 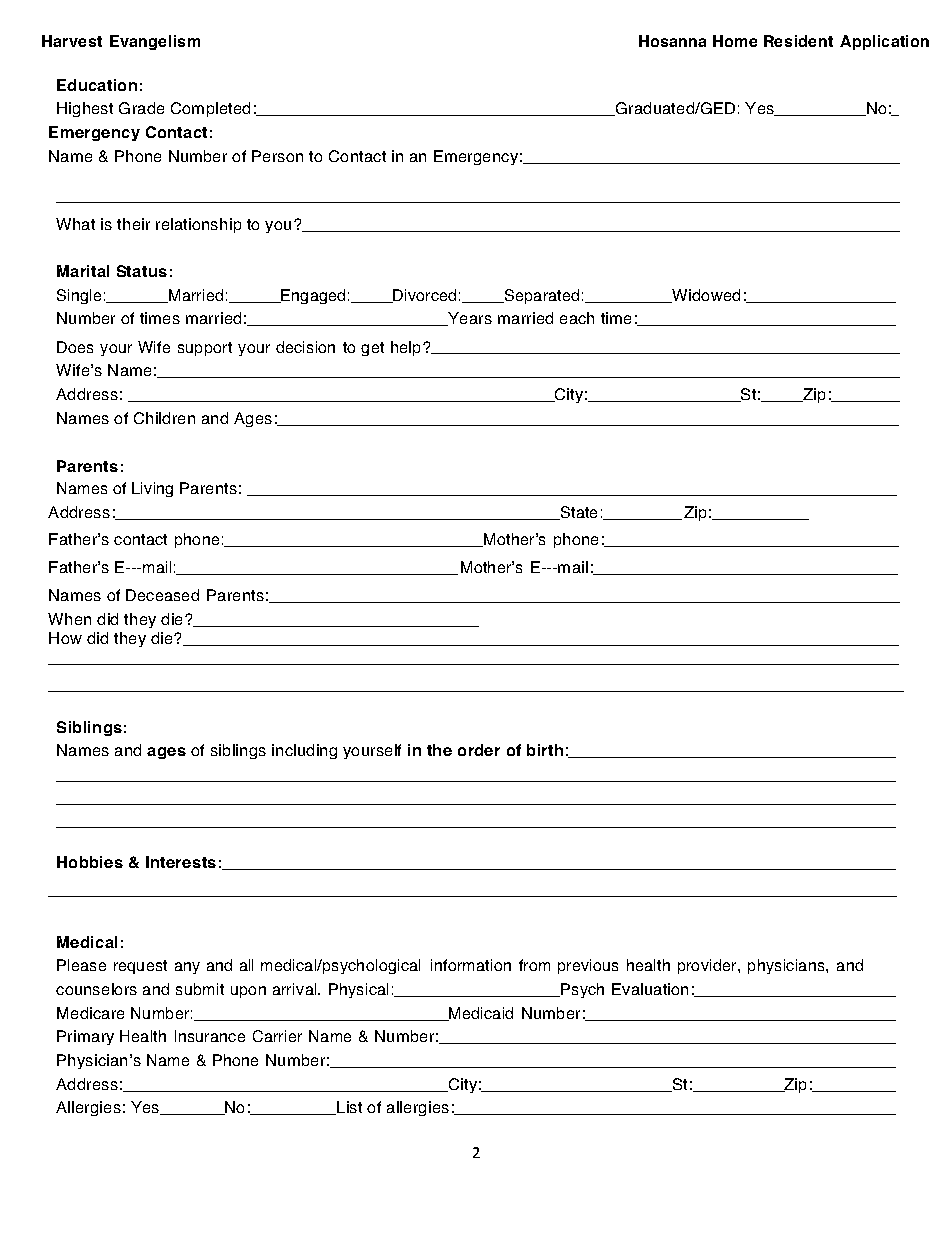 What do you see at coordinates (798, 41) in the screenshot?
I see `Resident` at bounding box center [798, 41].
